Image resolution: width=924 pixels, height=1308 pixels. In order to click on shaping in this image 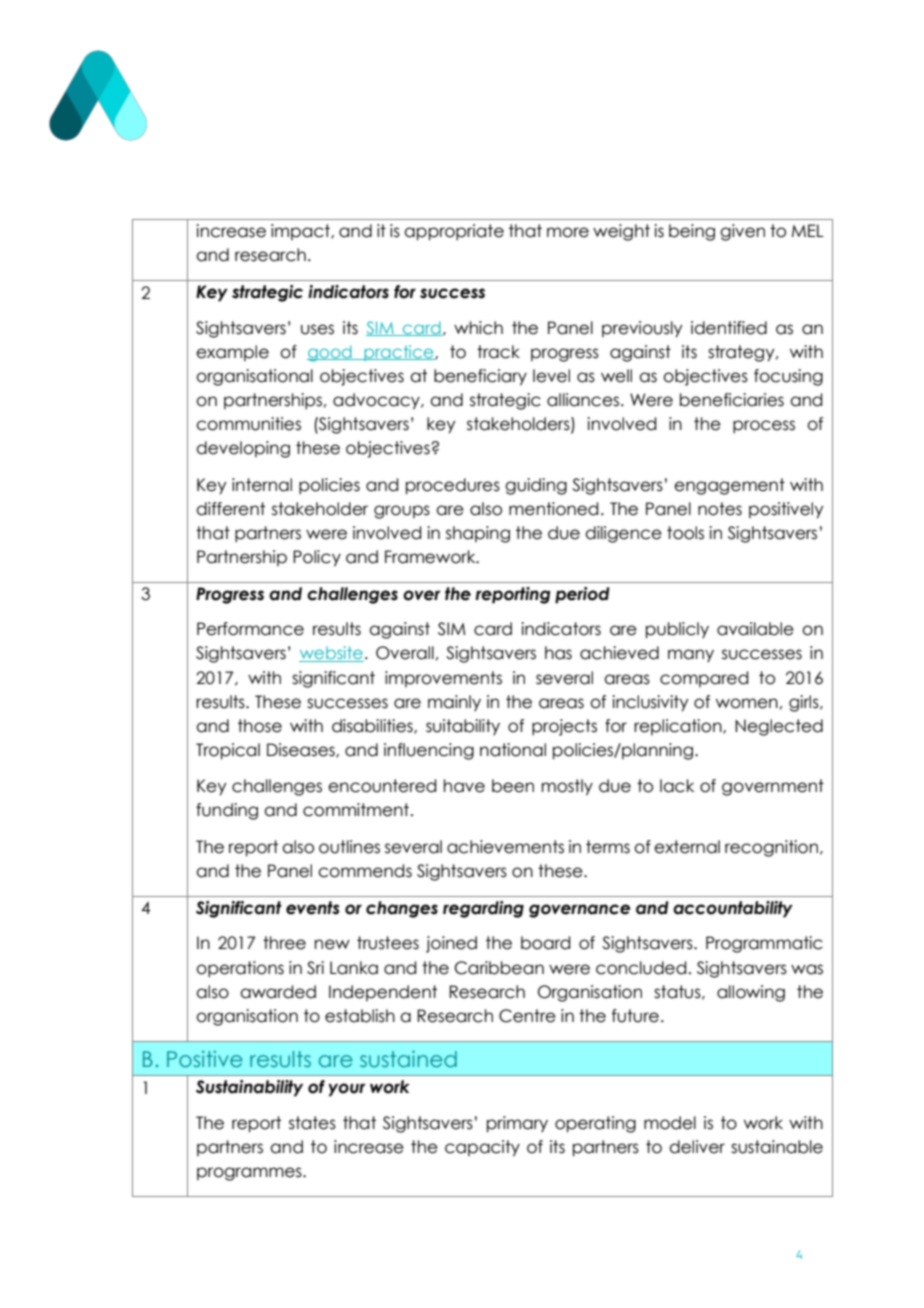, I will do `click(478, 534)`.
